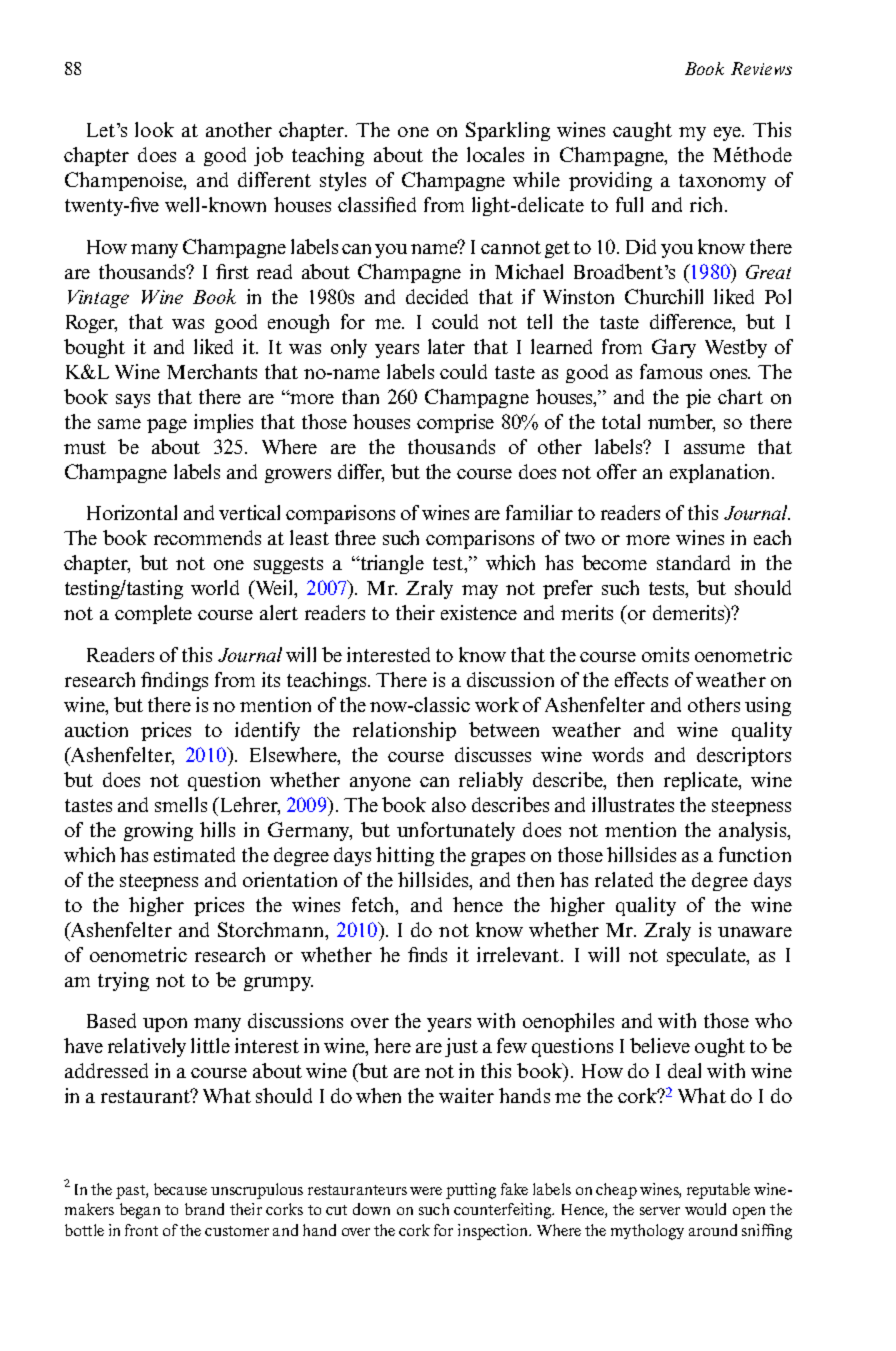 Image resolution: width=896 pixels, height=1351 pixels. Describe the element at coordinates (754, 831) in the page. I see `analysis` at that location.
